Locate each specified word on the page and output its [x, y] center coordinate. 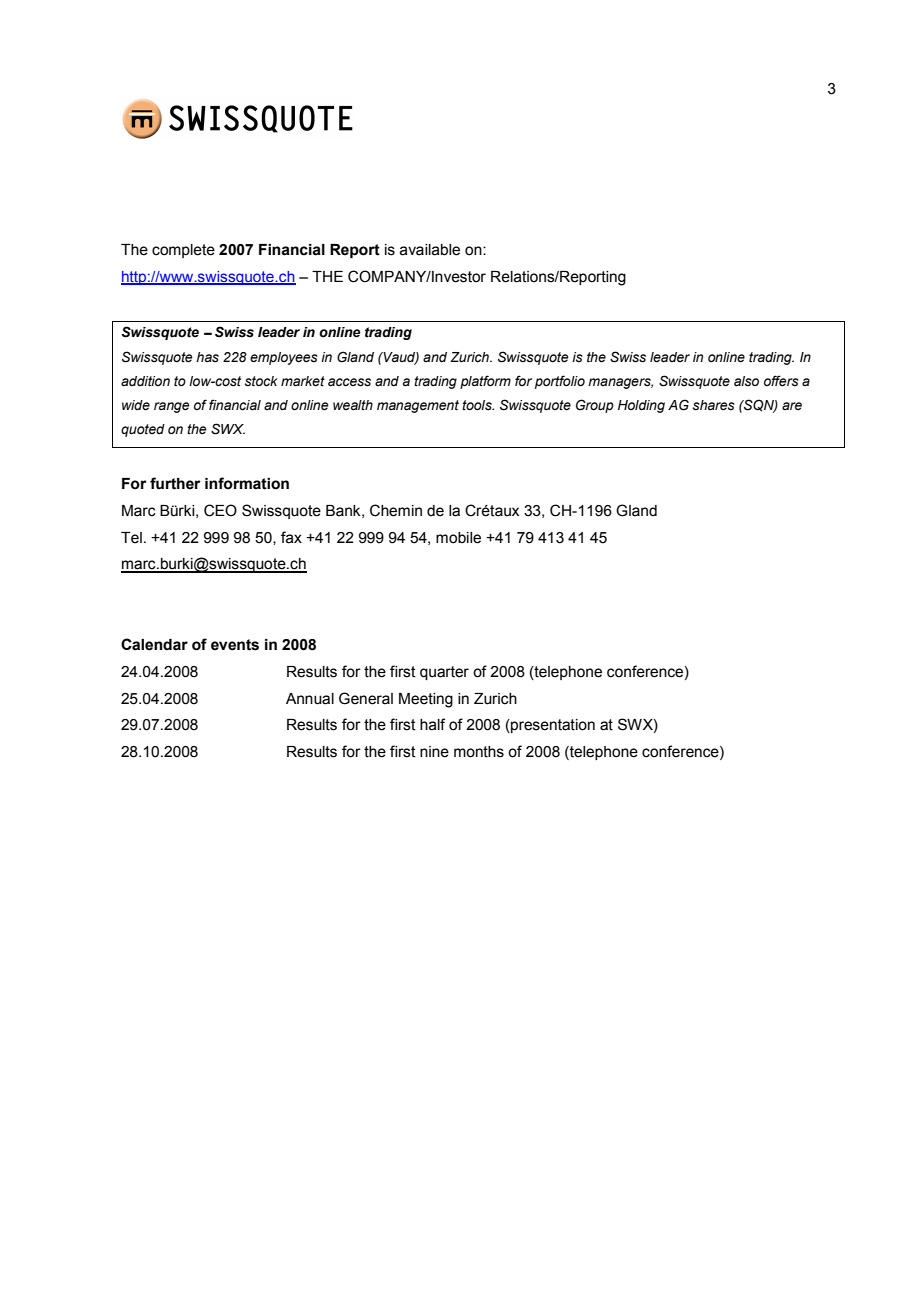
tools [478, 405]
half [432, 724]
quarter [444, 673]
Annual [310, 699]
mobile [458, 538]
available [430, 250]
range [172, 407]
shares [714, 405]
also [746, 381]
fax [291, 537]
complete [183, 251]
